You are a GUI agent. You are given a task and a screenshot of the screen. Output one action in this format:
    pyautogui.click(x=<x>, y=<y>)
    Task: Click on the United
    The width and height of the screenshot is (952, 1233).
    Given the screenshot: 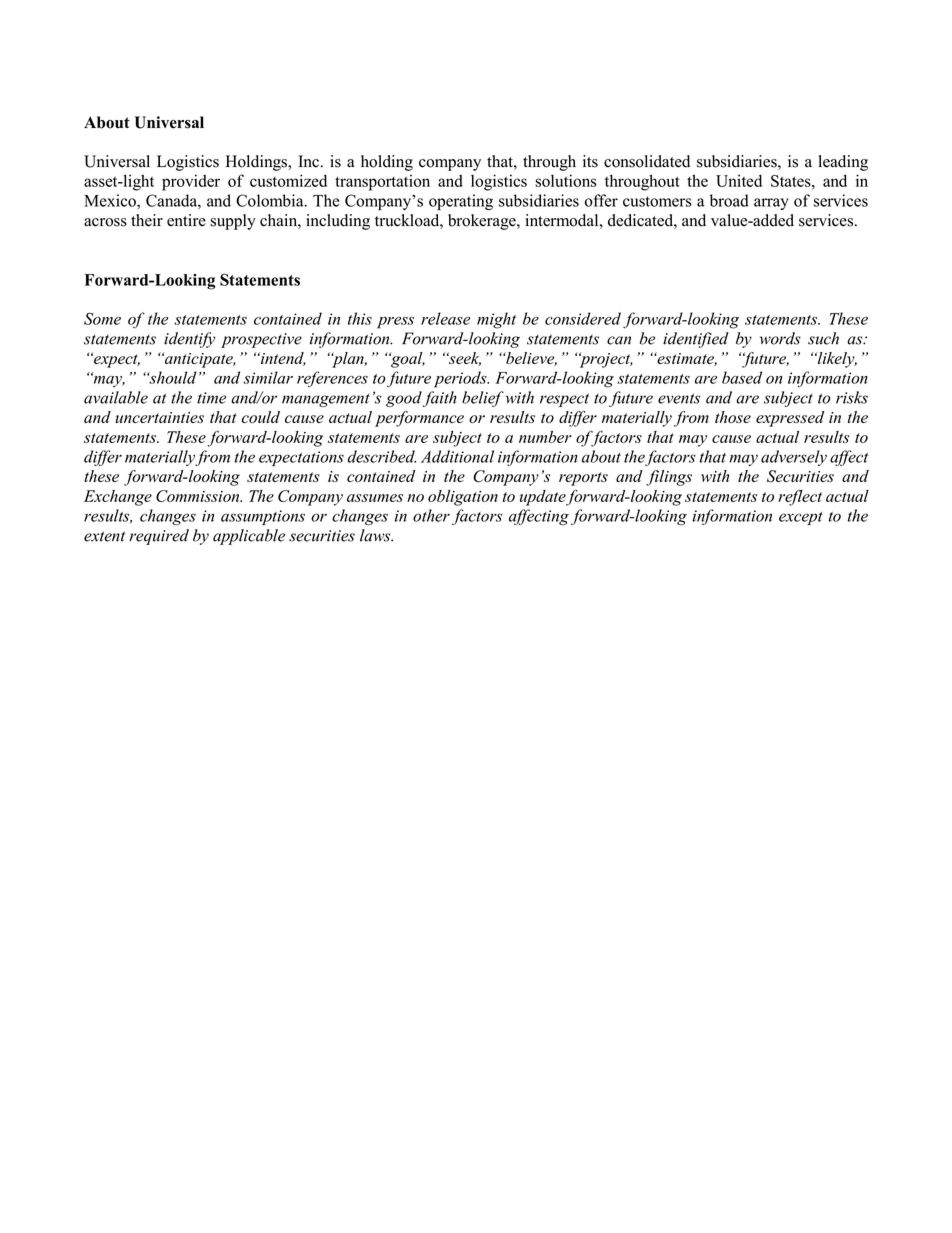 What is the action you would take?
    pyautogui.click(x=739, y=180)
